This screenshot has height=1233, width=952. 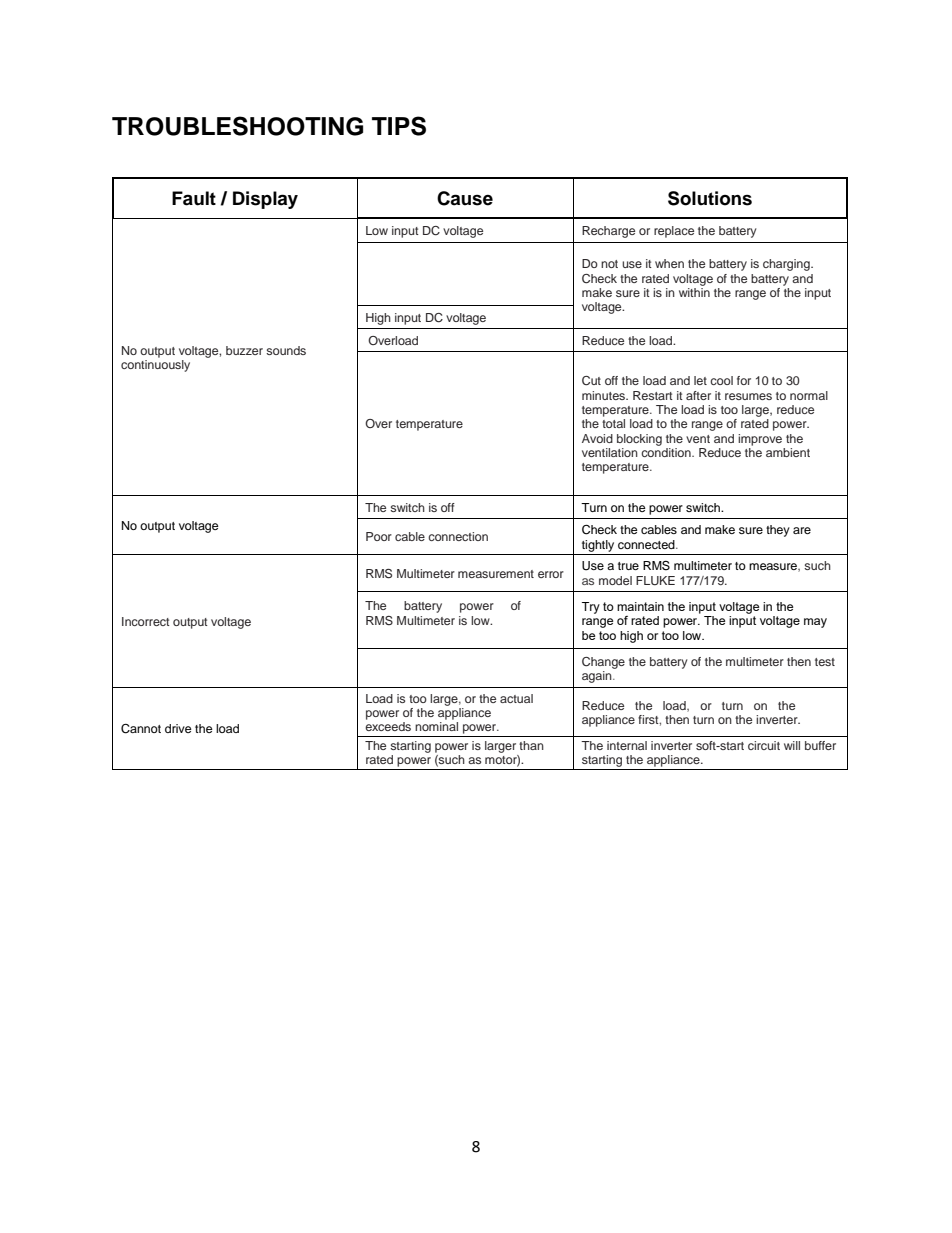 I want to click on circuit, so click(x=764, y=745).
